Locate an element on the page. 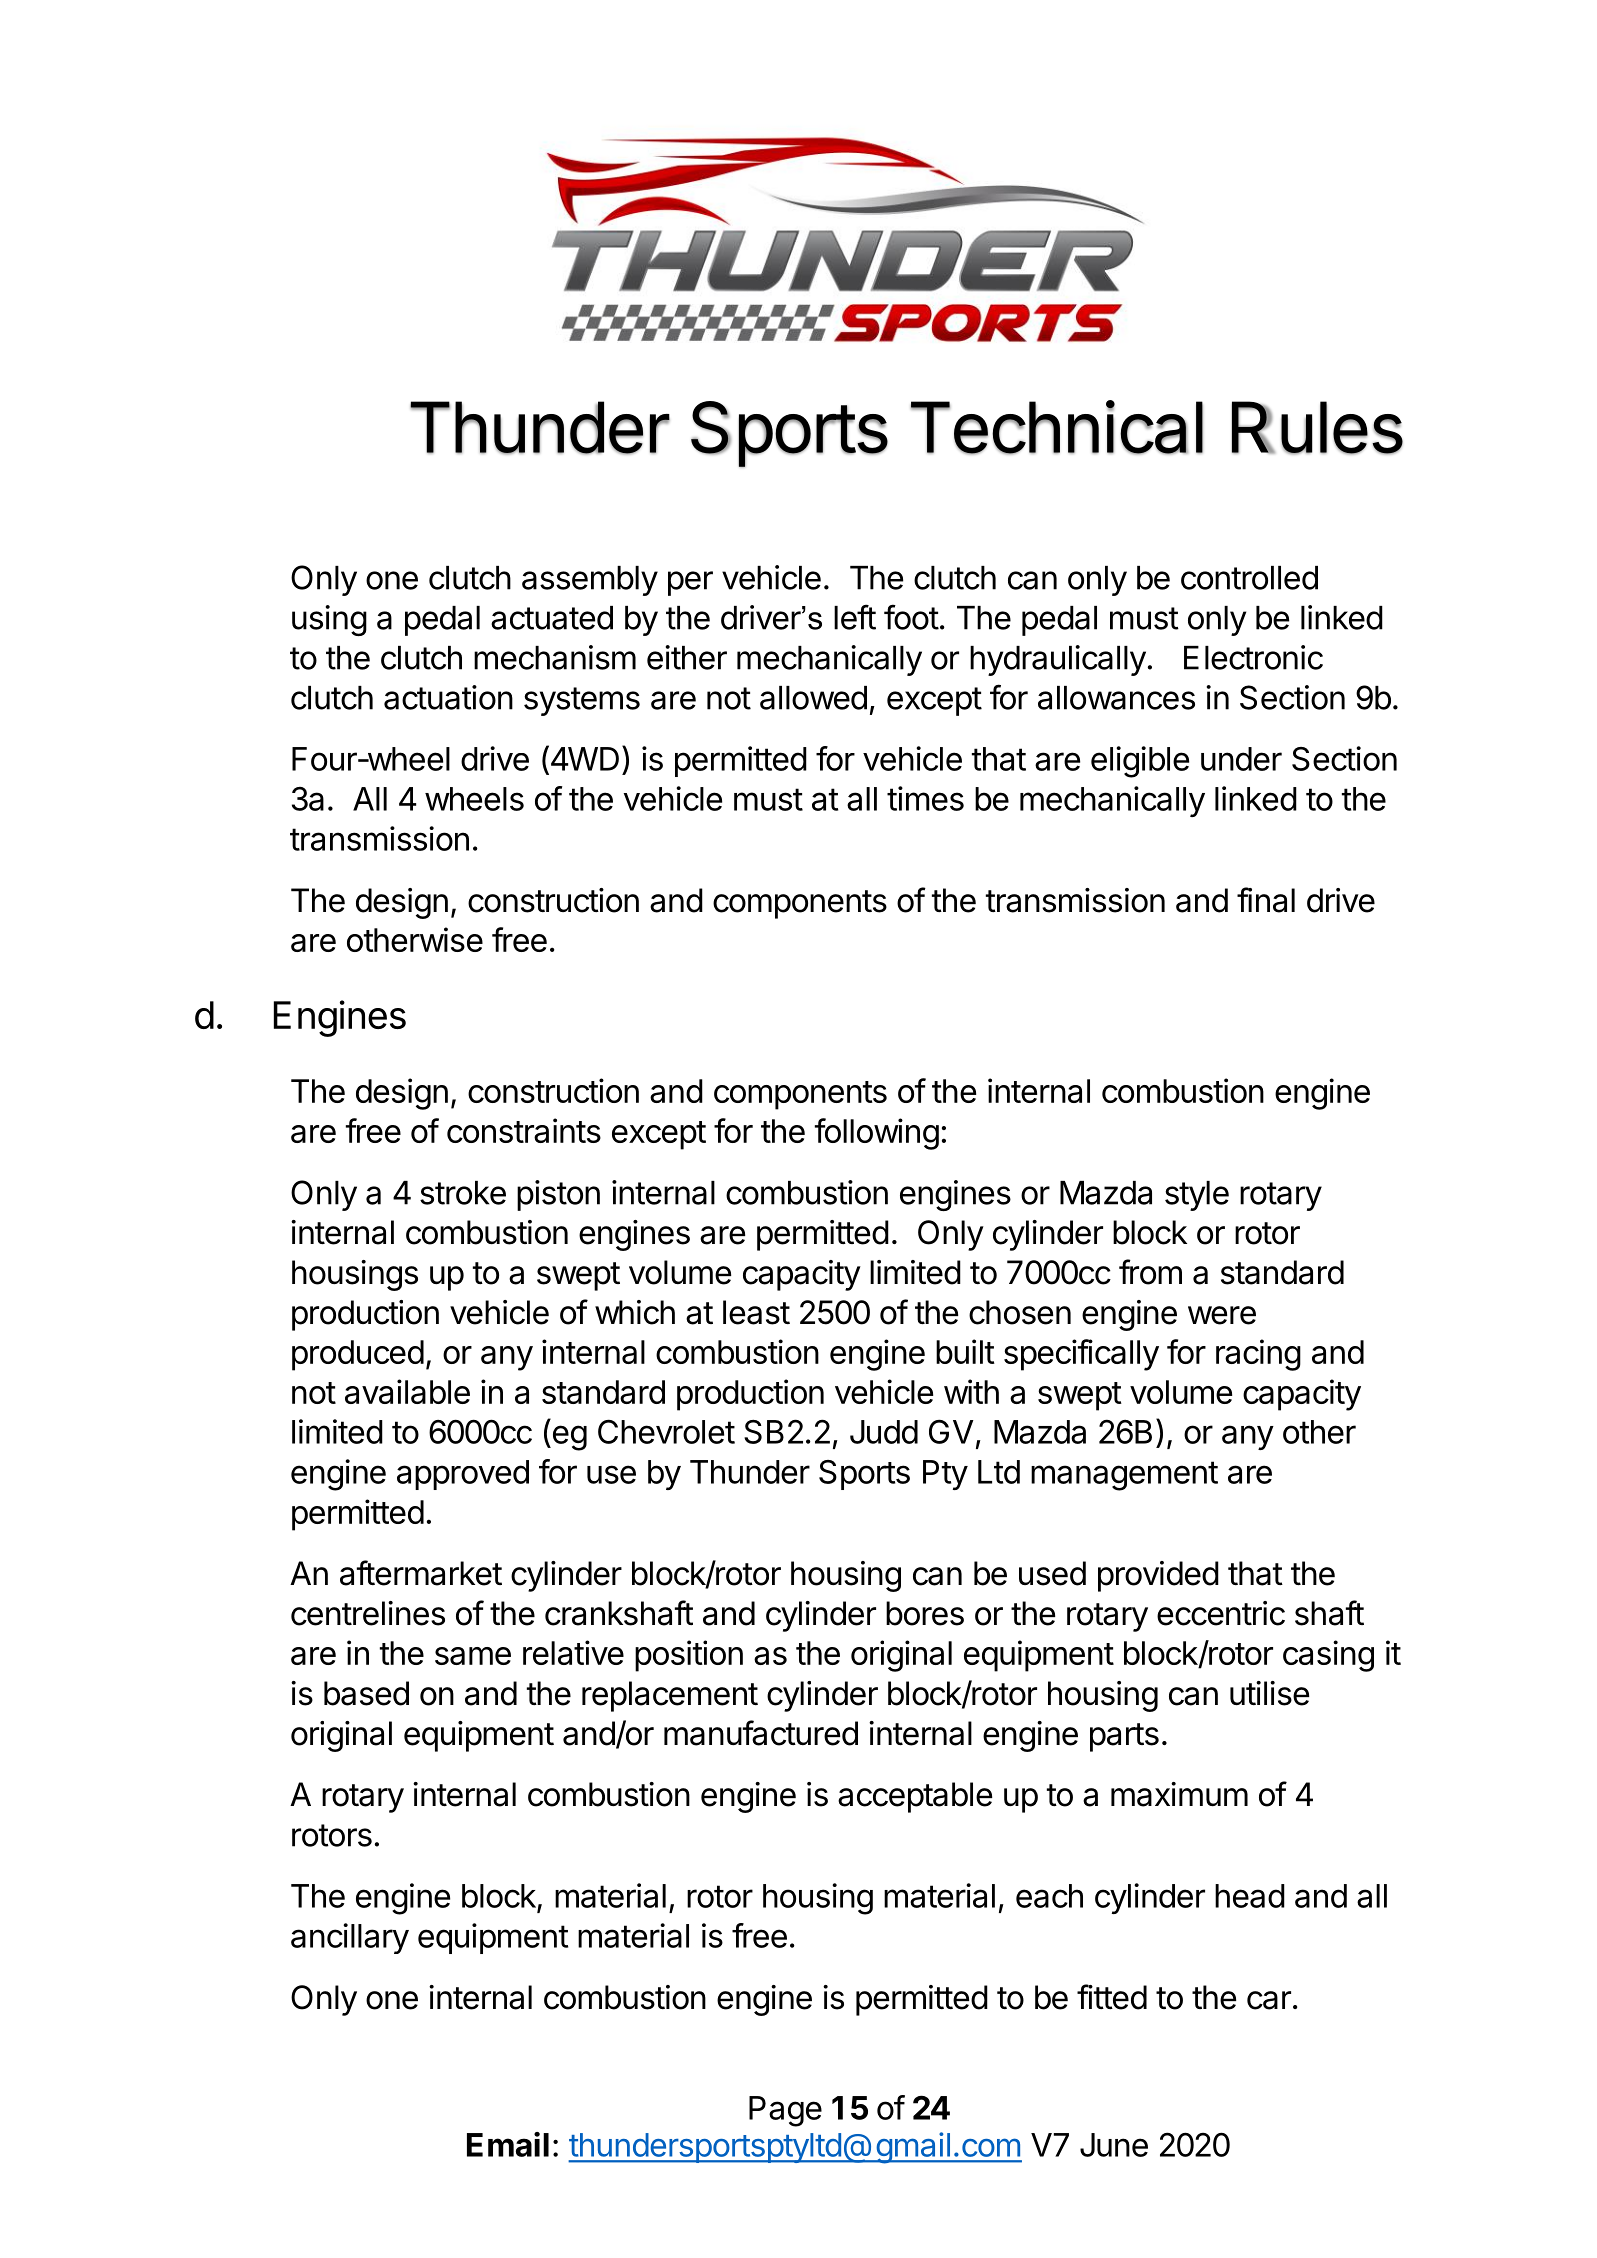  June is located at coordinates (1114, 2145).
